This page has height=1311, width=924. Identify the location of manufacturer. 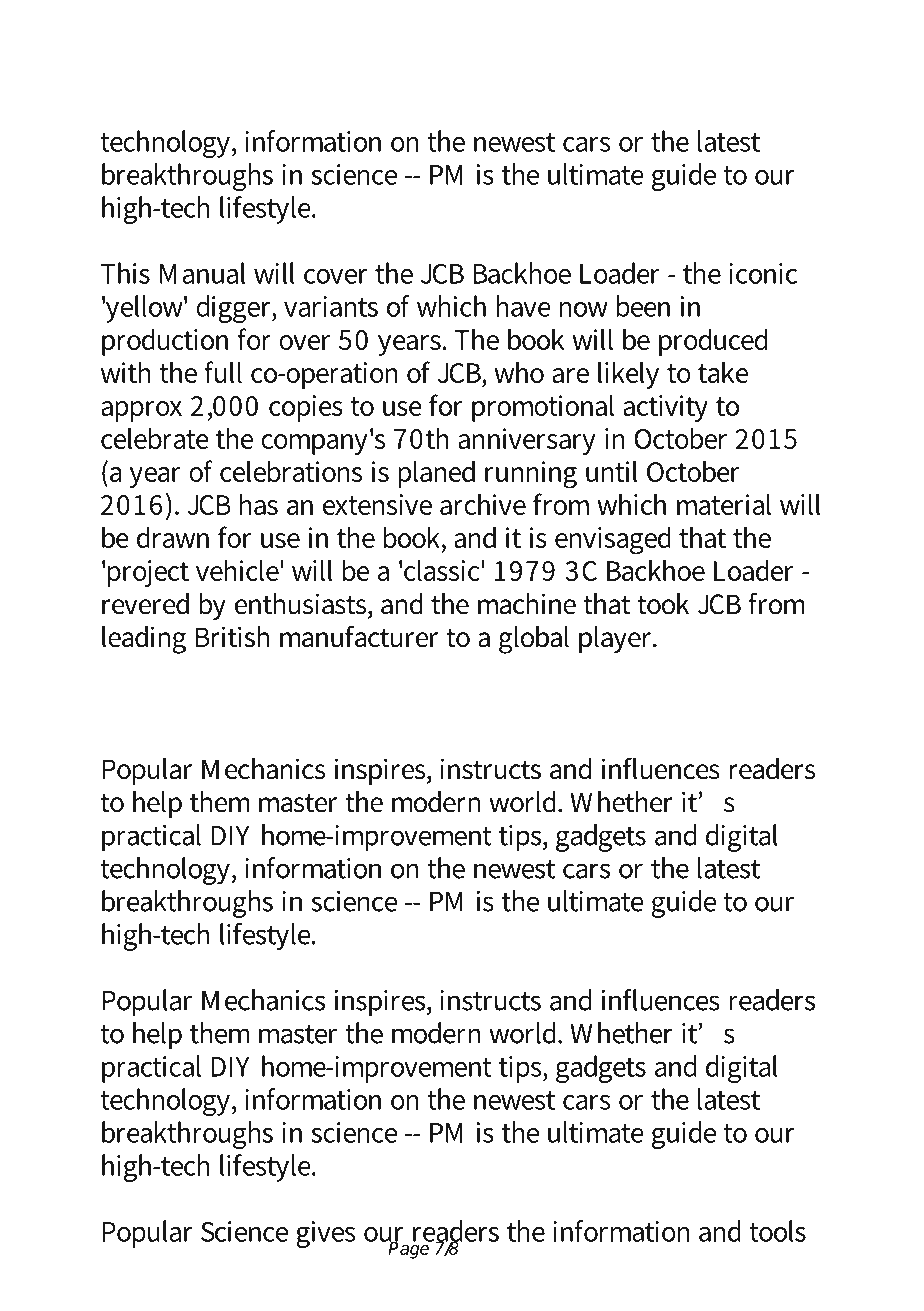
(359, 636).
